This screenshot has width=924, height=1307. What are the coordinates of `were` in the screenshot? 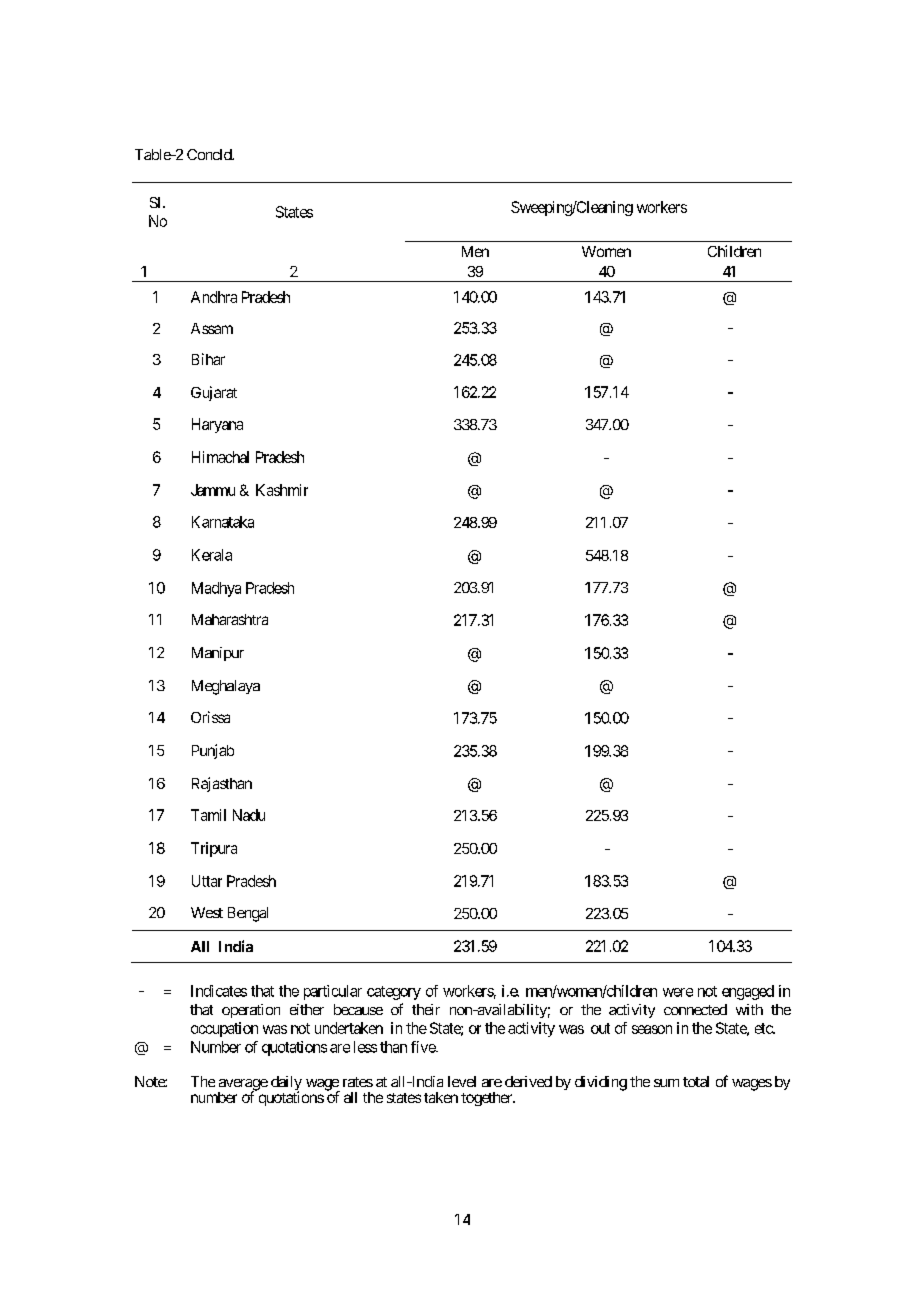 It's located at (678, 992).
